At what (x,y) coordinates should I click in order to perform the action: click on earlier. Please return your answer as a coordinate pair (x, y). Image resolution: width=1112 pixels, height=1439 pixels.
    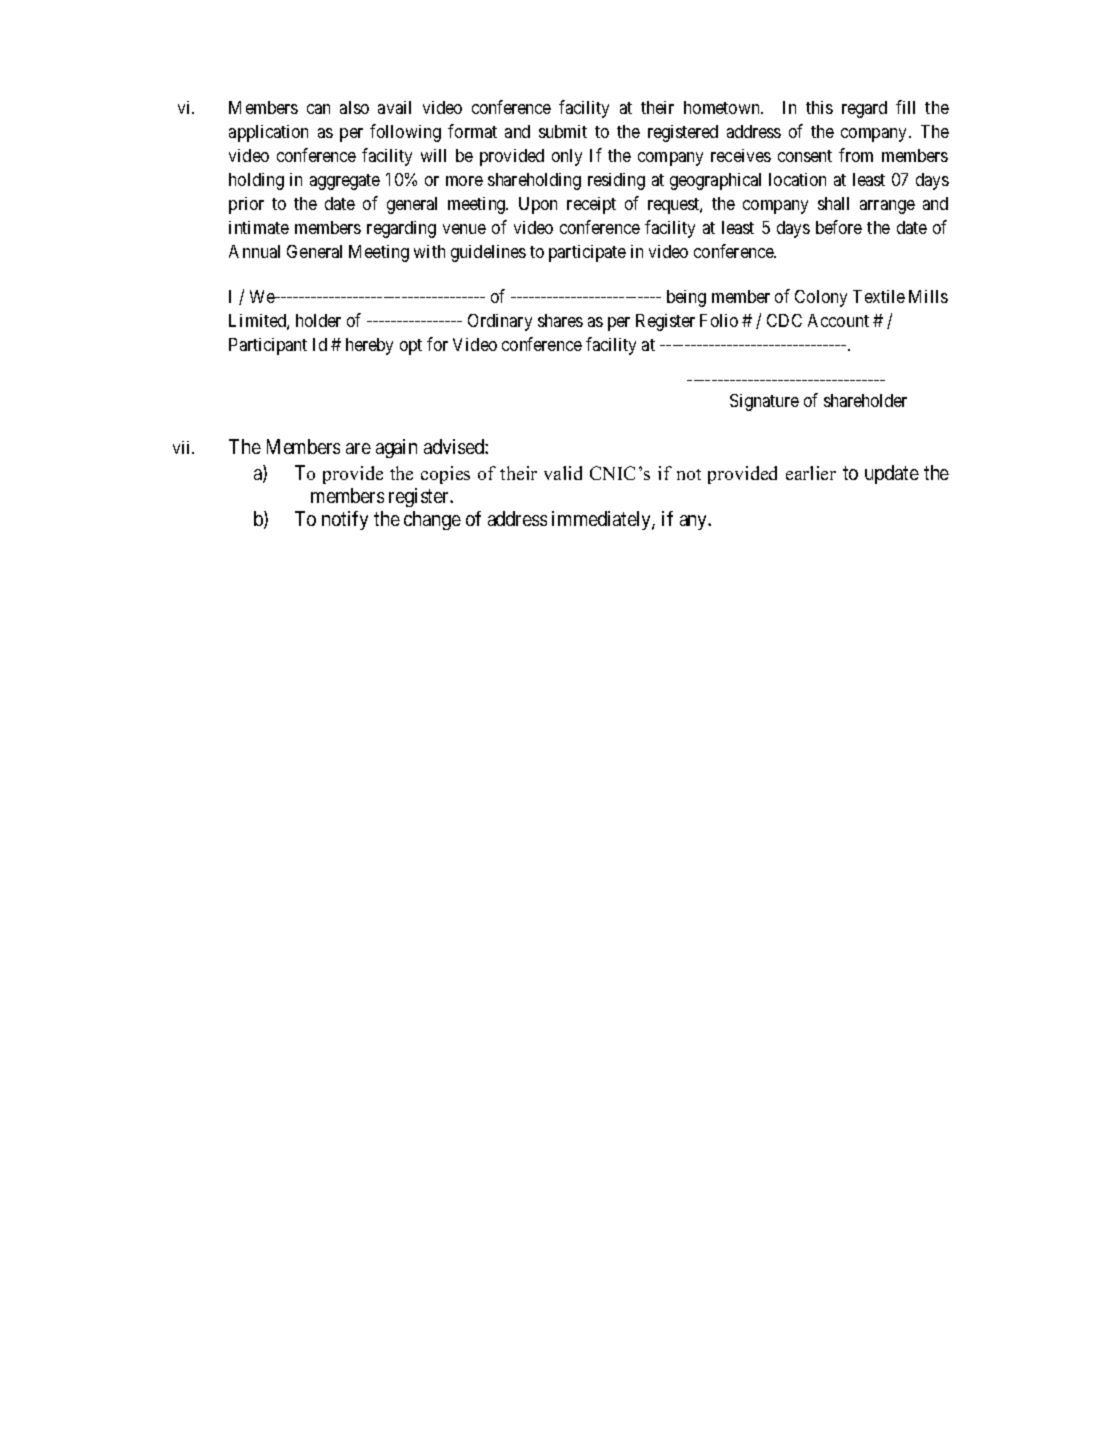
    Looking at the image, I should click on (811, 473).
